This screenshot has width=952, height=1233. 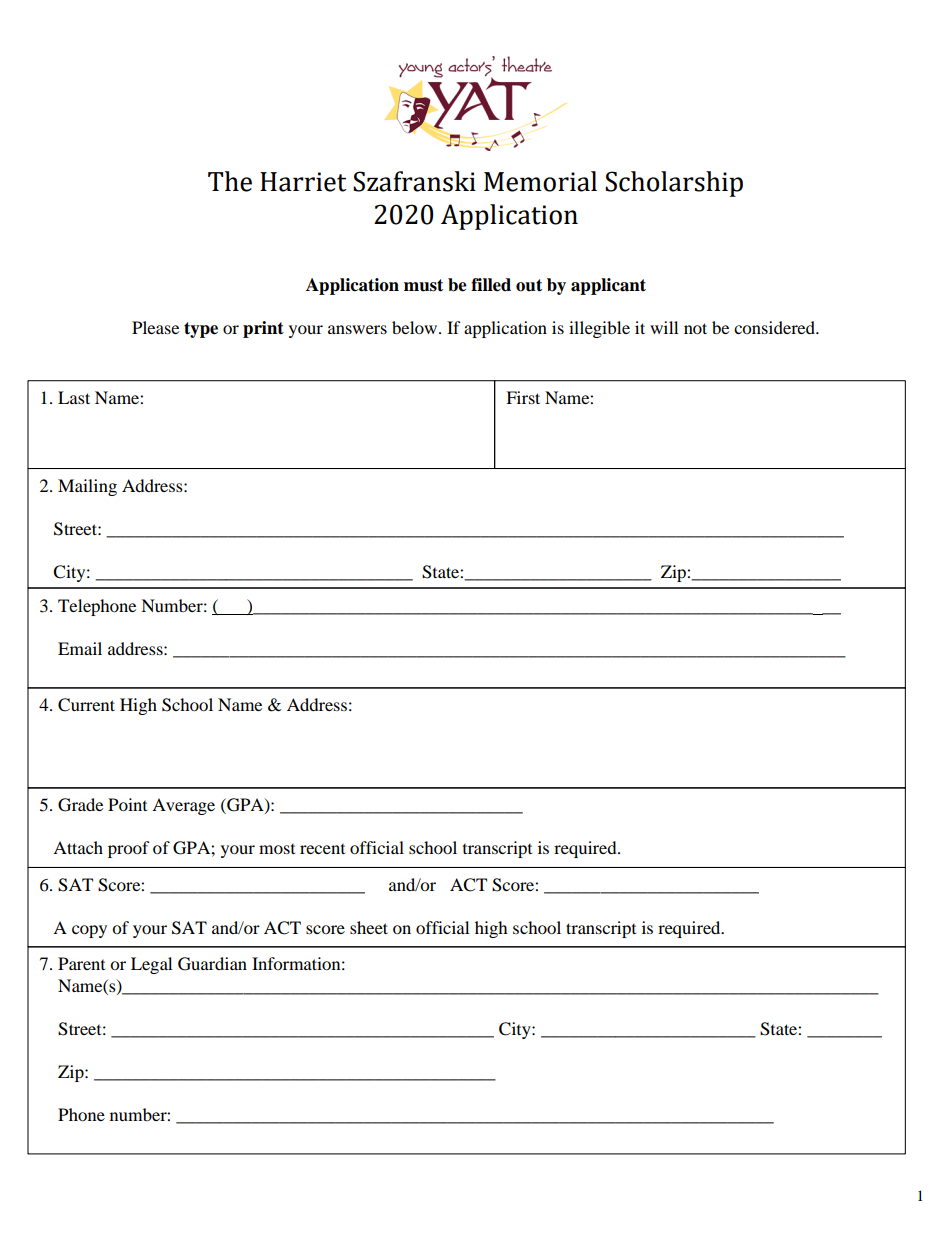 What do you see at coordinates (230, 181) in the screenshot?
I see `The` at bounding box center [230, 181].
